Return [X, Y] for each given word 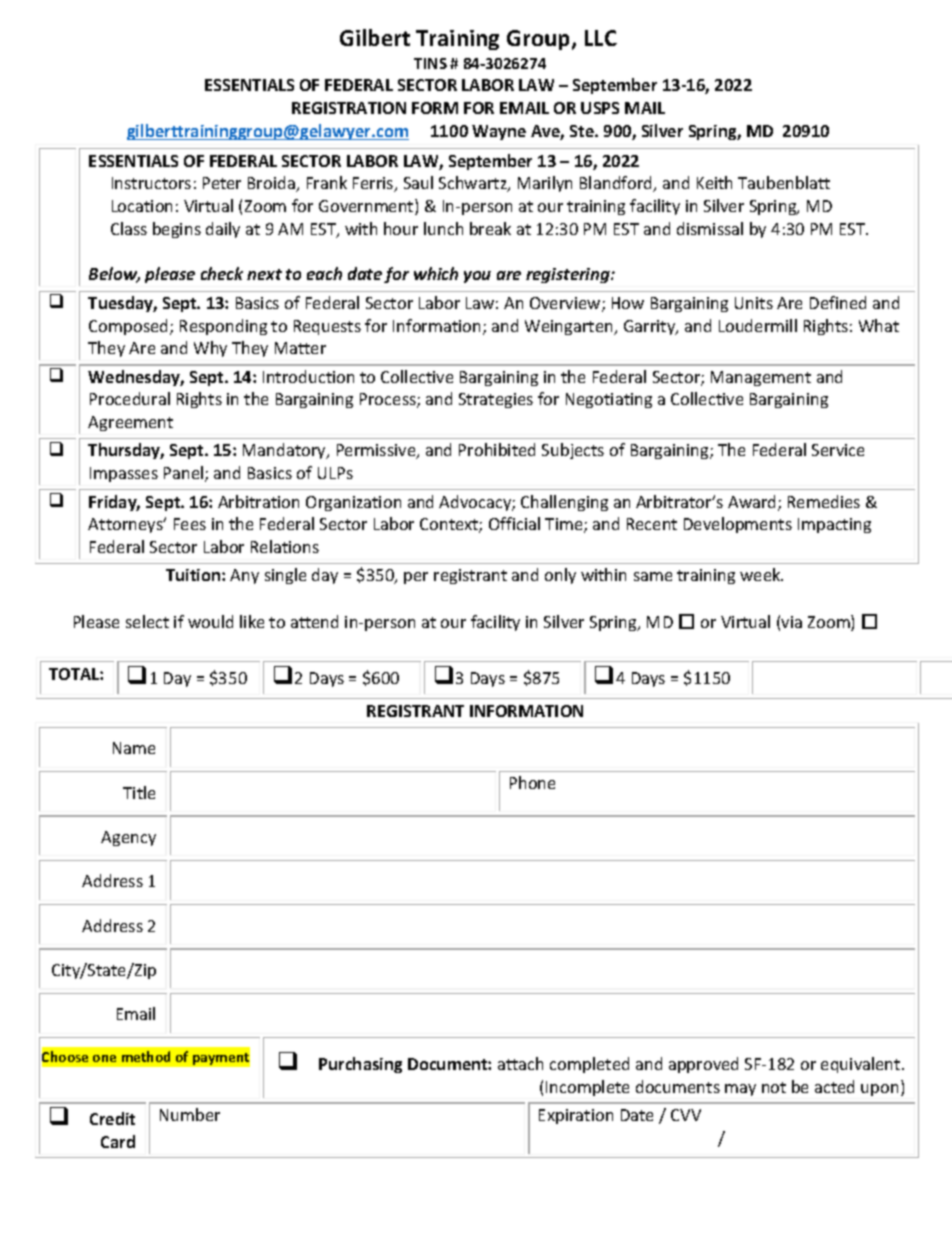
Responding [223, 327]
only [560, 576]
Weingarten [570, 327]
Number [190, 1114]
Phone [532, 782]
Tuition [194, 575]
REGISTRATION [349, 108]
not [774, 1087]
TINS [430, 63]
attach [520, 1063]
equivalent [862, 1065]
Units [754, 303]
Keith [714, 182]
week [761, 574]
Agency [128, 838]
